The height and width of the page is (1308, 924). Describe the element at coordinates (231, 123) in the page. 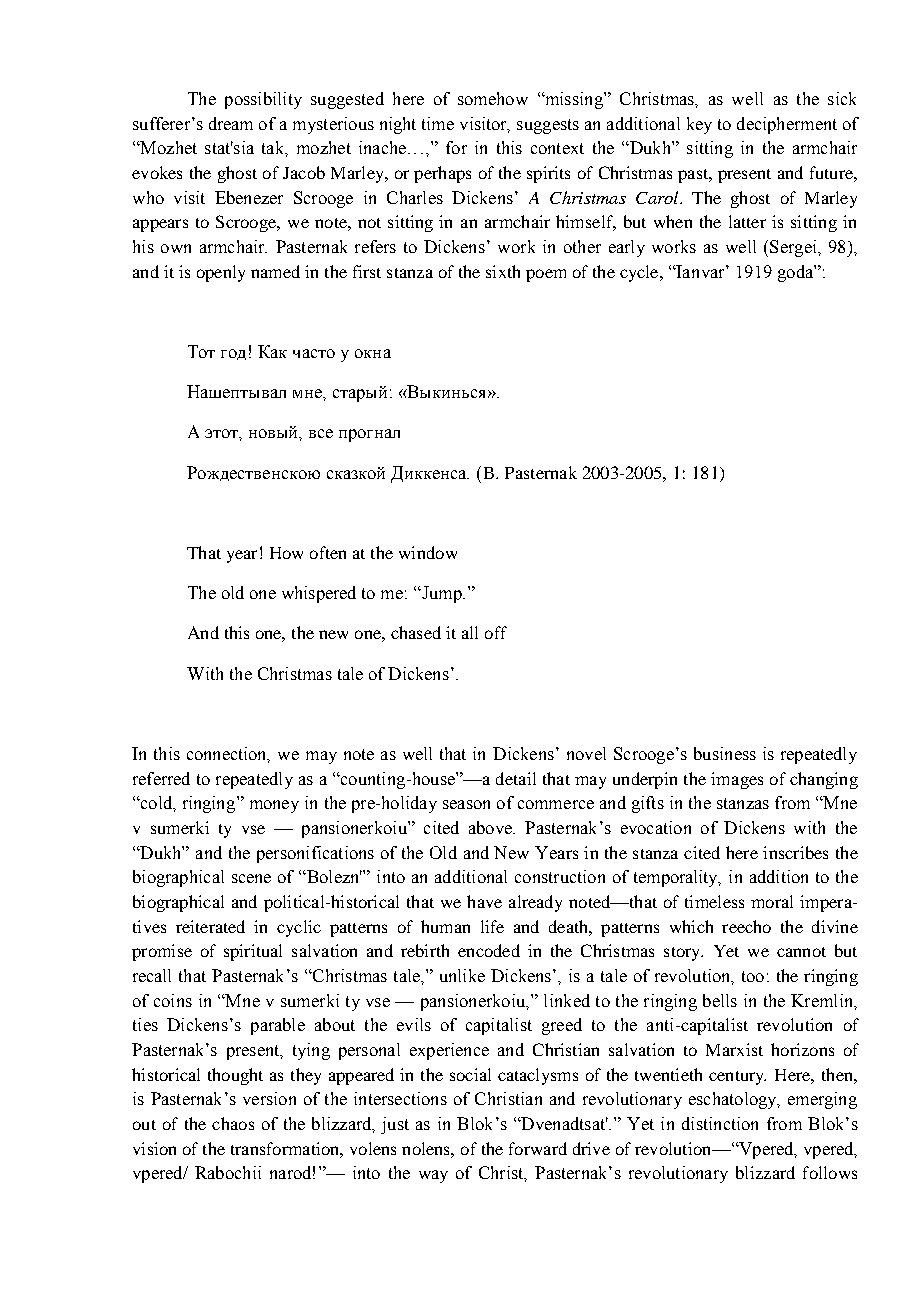

I see `dream` at that location.
